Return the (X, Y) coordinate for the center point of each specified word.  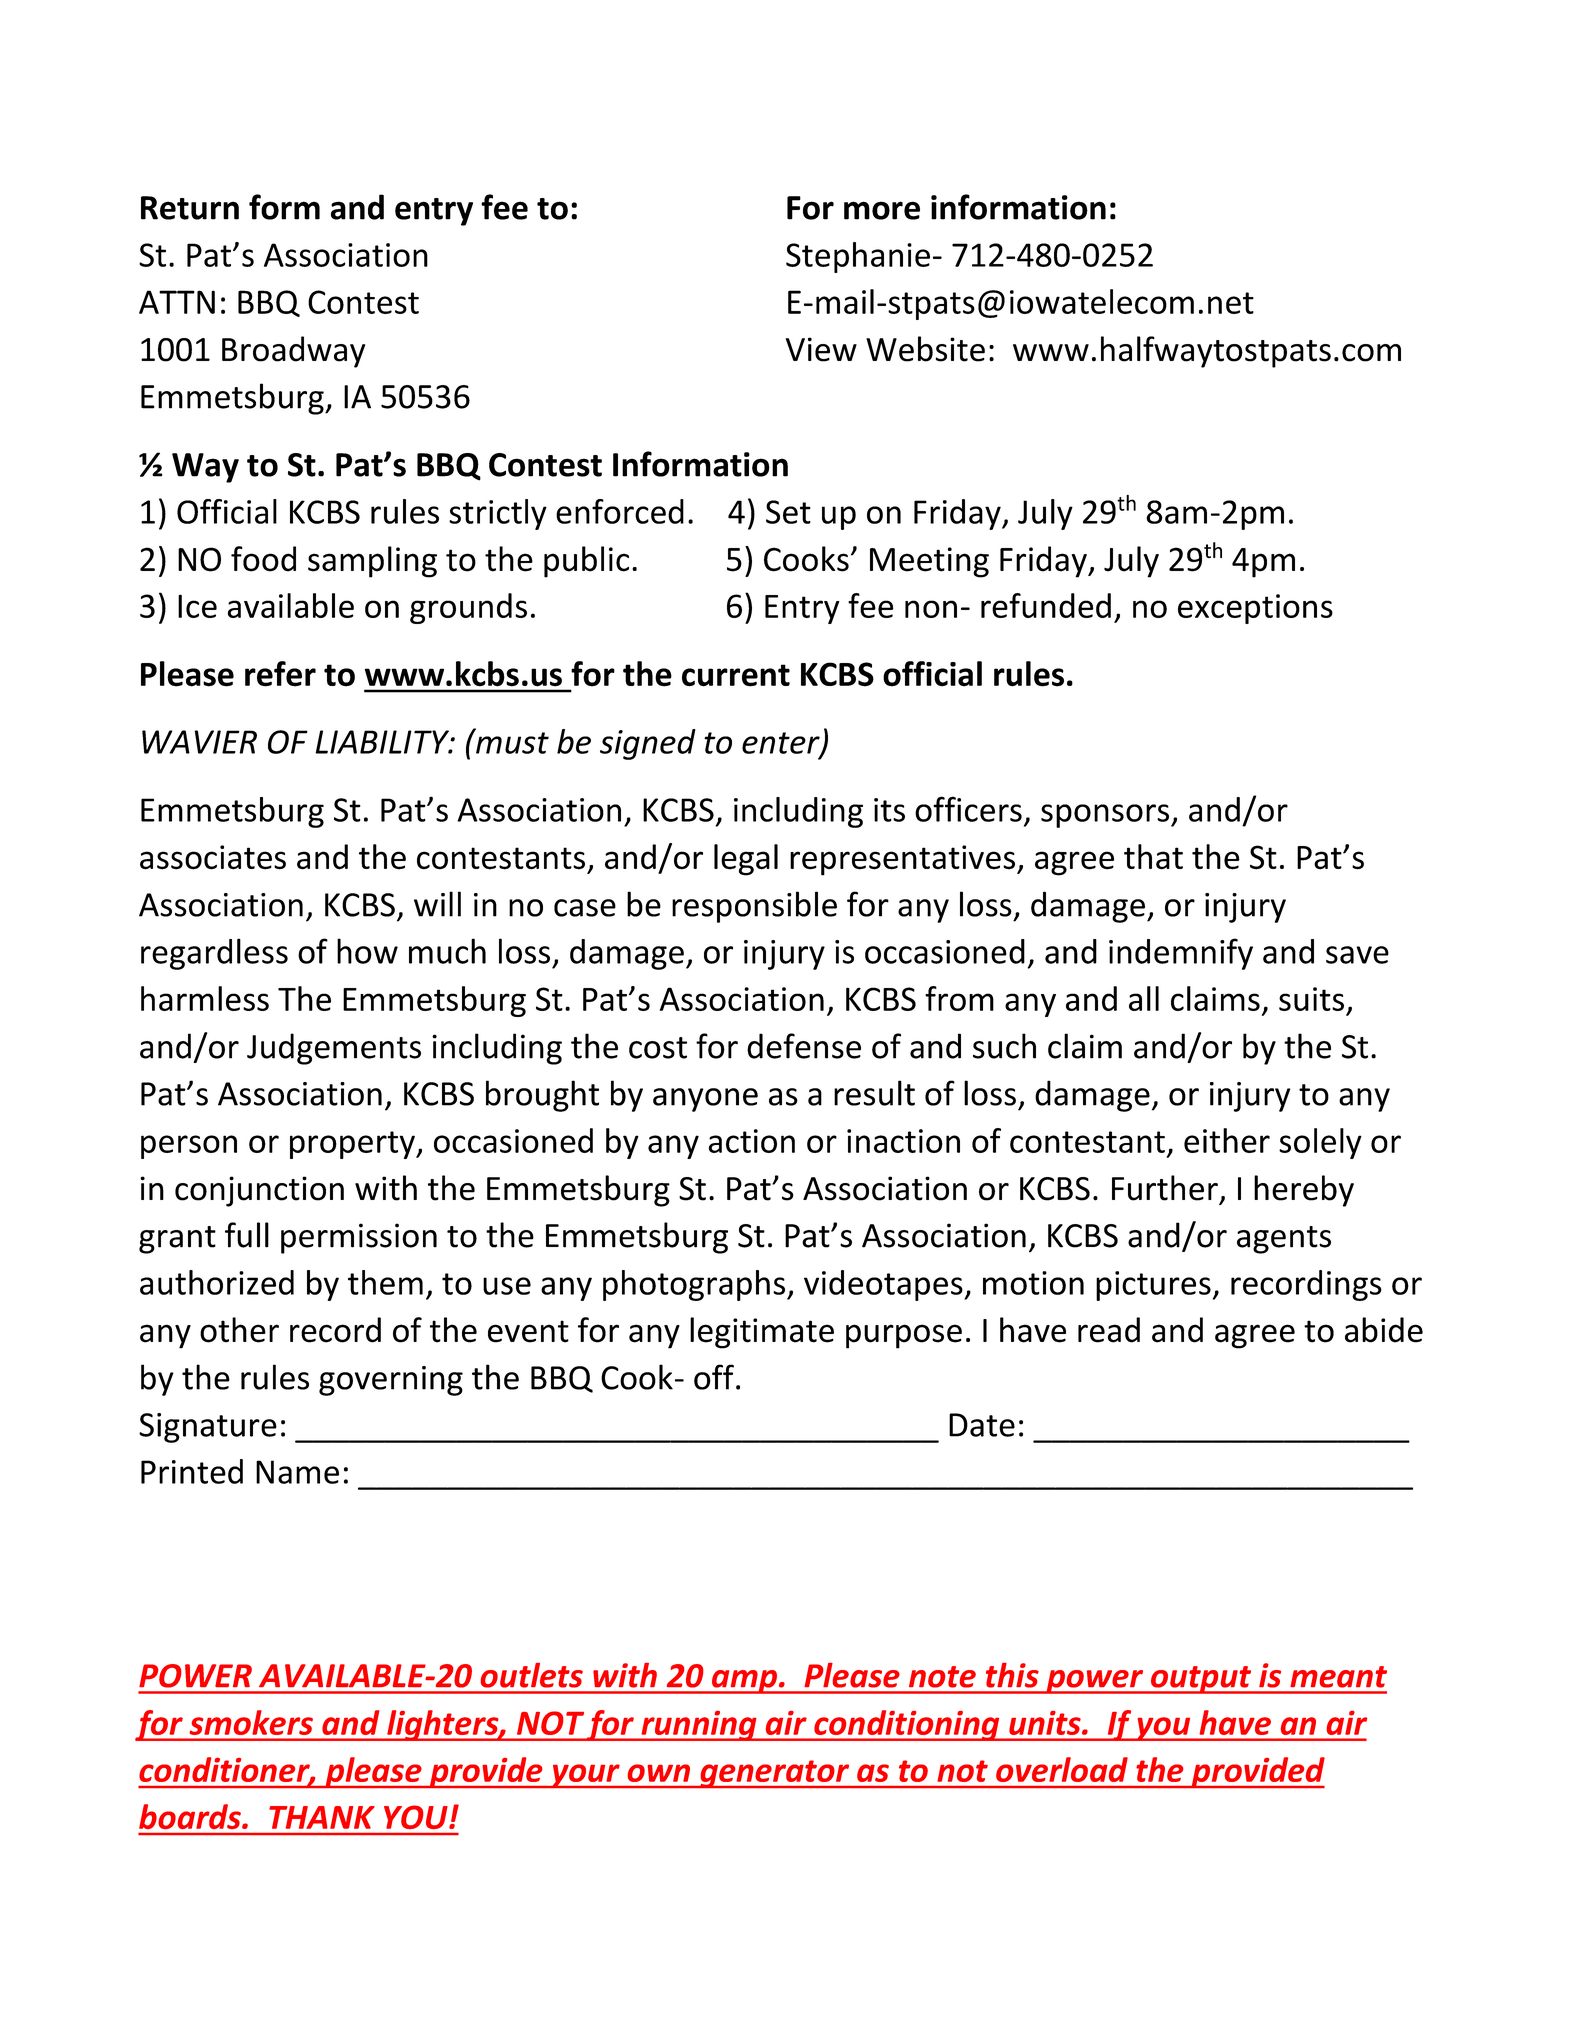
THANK (322, 1817)
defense (804, 1046)
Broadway (293, 352)
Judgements (334, 1049)
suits (1311, 999)
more (882, 210)
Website (925, 349)
